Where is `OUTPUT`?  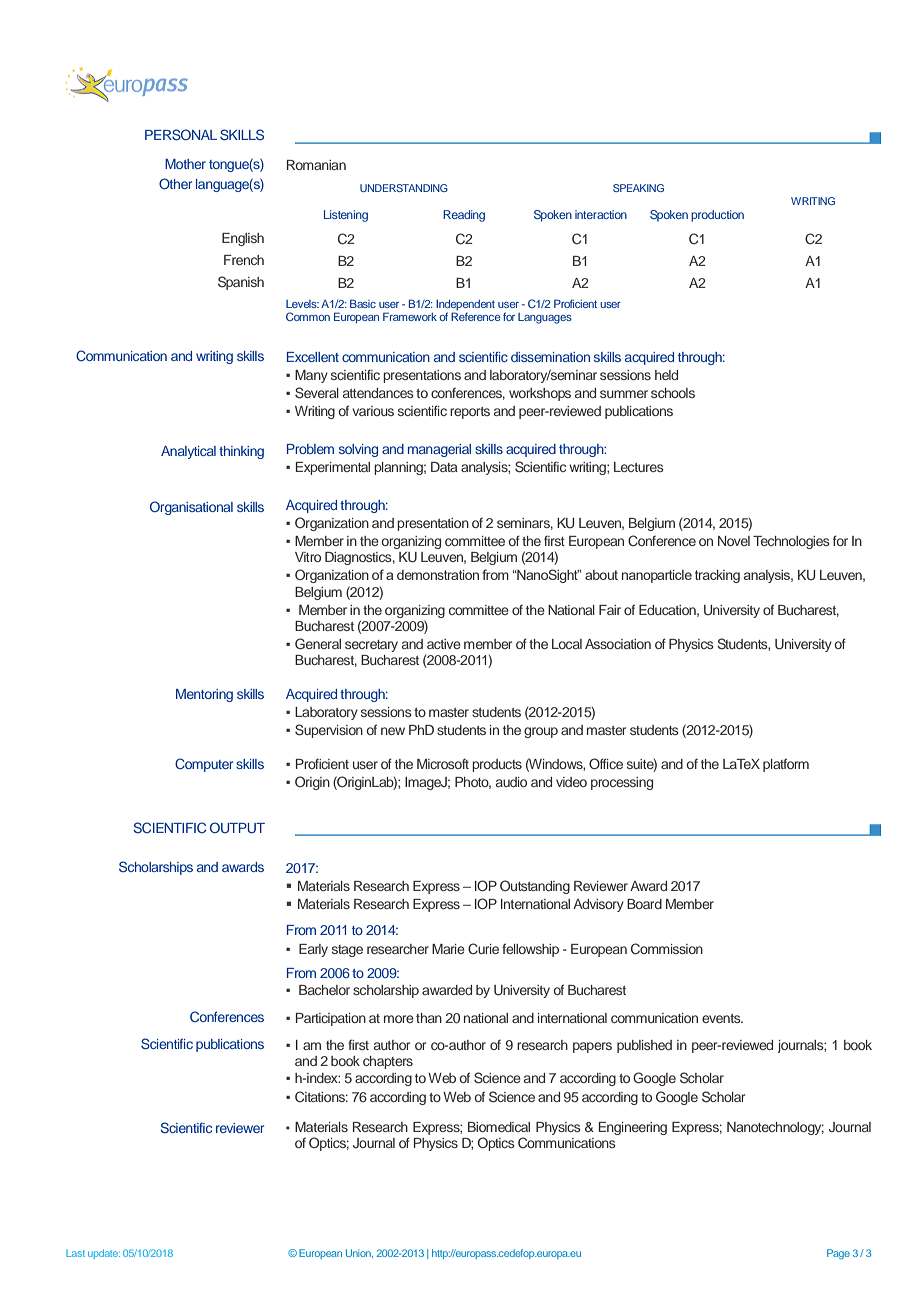 OUTPUT is located at coordinates (237, 828).
